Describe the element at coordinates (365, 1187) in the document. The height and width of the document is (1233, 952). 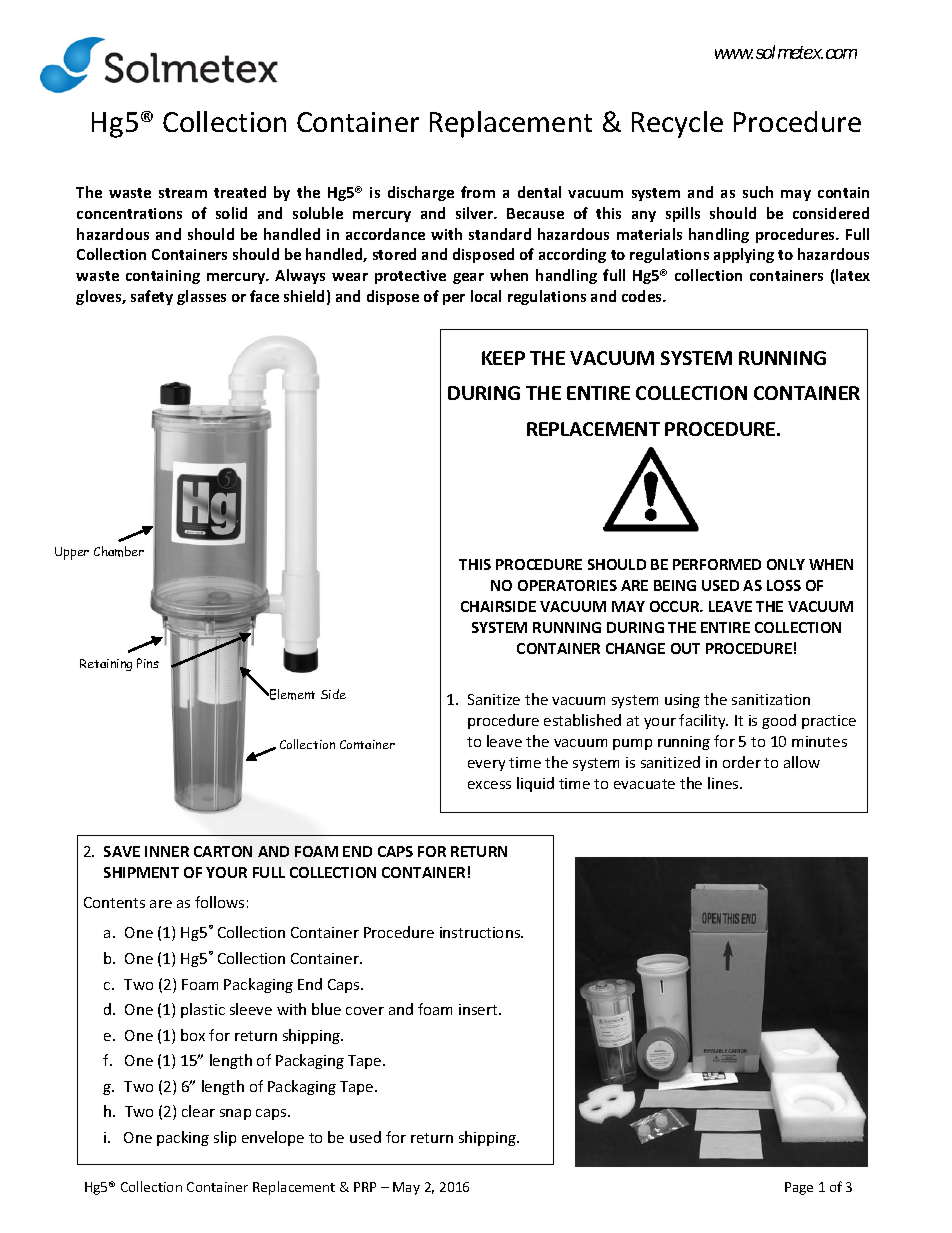
I see `PRP` at that location.
